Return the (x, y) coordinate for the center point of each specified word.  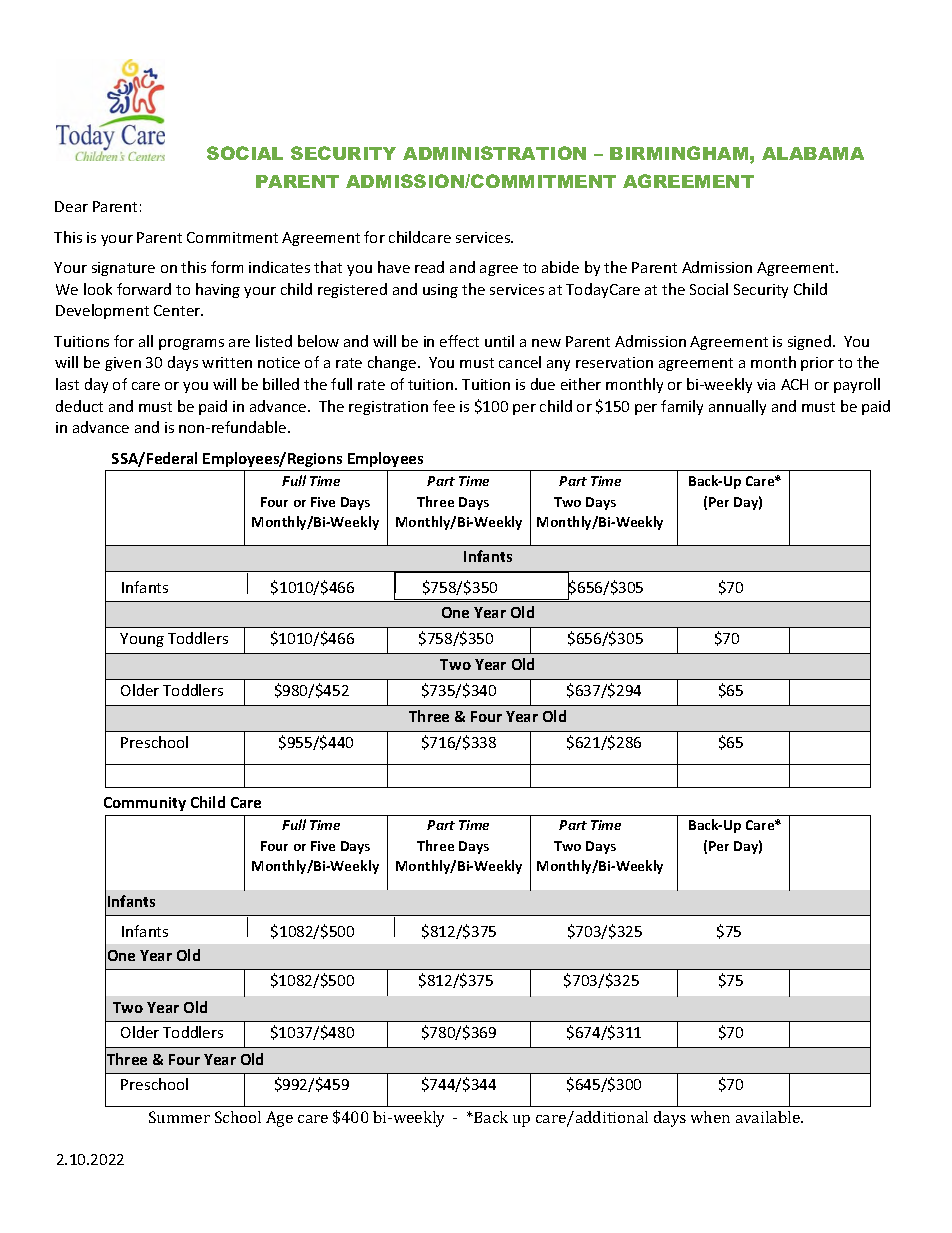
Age (279, 1119)
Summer (179, 1117)
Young (142, 640)
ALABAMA (813, 153)
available (769, 1117)
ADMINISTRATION (494, 153)
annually (737, 407)
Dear (71, 206)
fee (444, 406)
